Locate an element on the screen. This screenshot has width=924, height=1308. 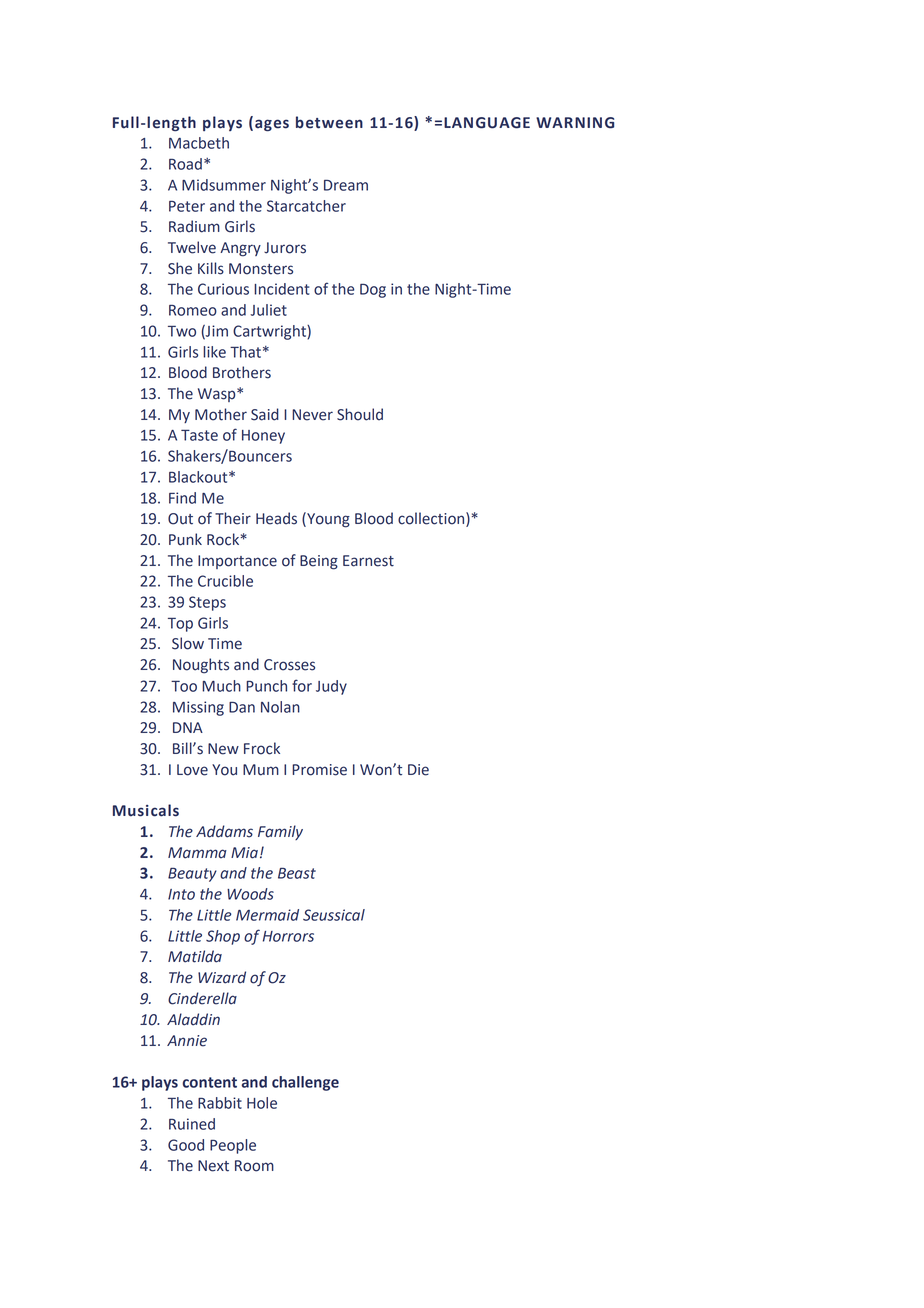
Die is located at coordinates (418, 770).
